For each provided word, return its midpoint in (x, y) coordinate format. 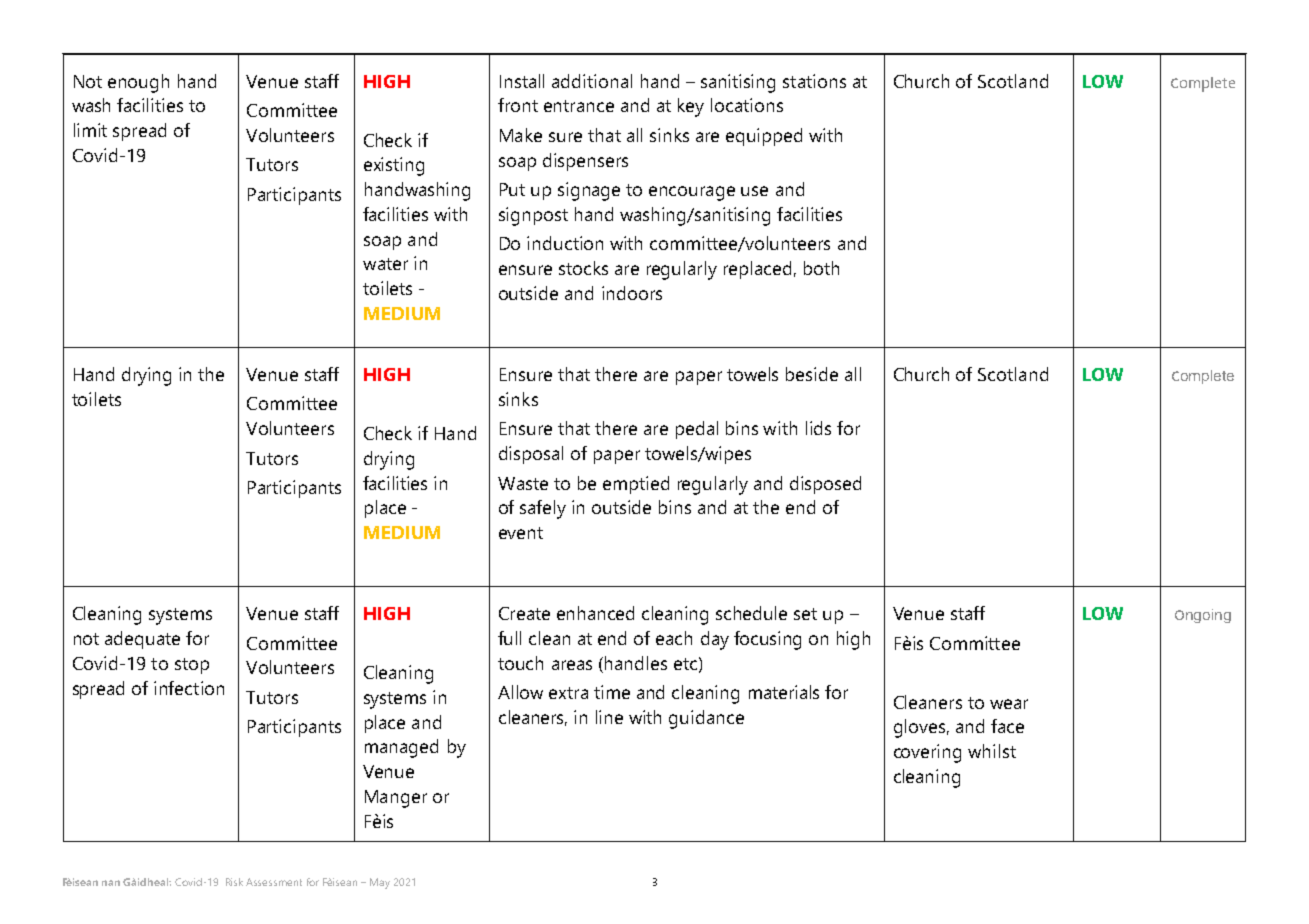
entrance (579, 106)
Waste (523, 483)
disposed (825, 485)
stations (814, 81)
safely (543, 509)
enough (138, 83)
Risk (234, 882)
